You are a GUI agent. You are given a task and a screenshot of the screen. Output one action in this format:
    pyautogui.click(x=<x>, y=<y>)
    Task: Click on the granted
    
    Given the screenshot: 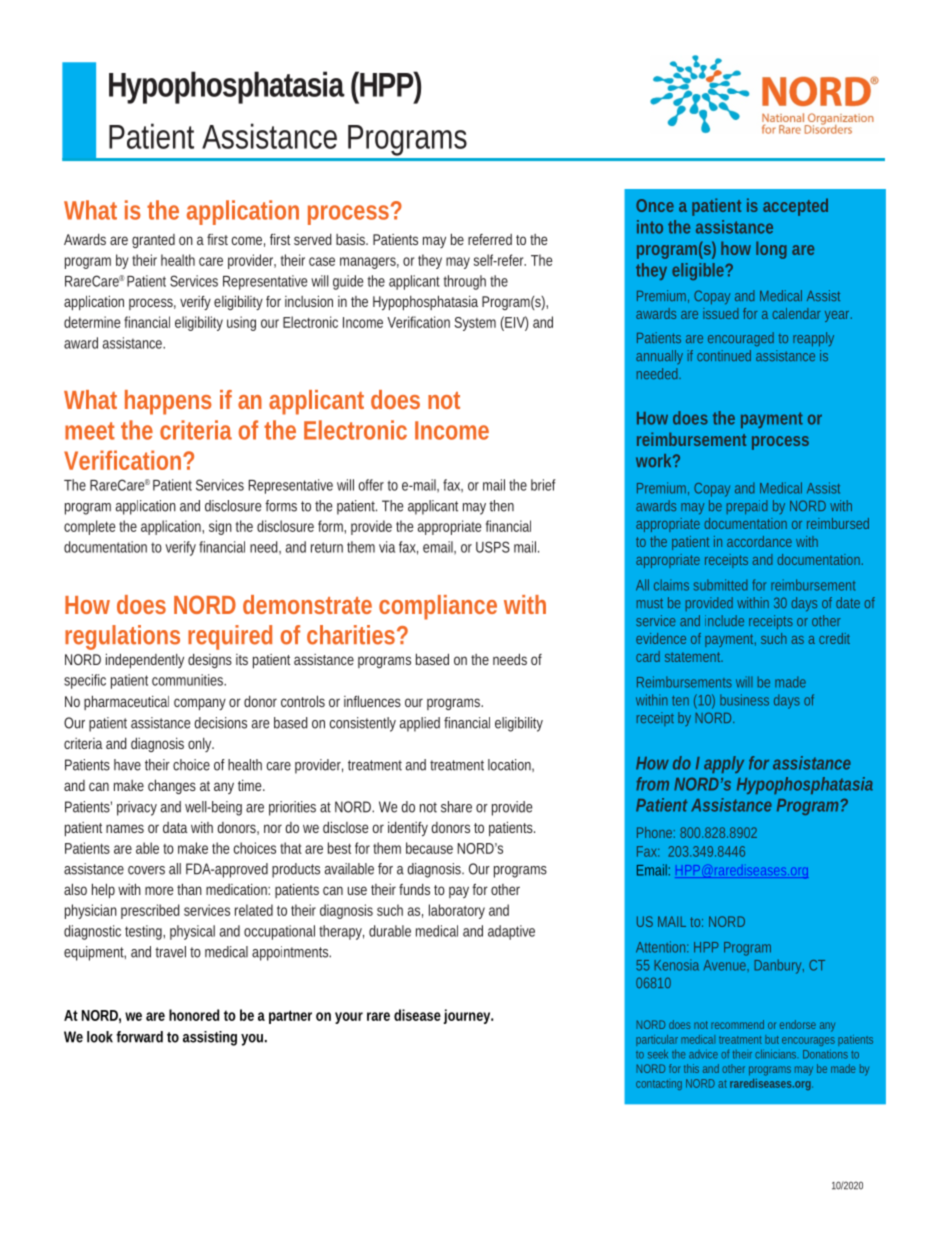 What is the action you would take?
    pyautogui.click(x=153, y=241)
